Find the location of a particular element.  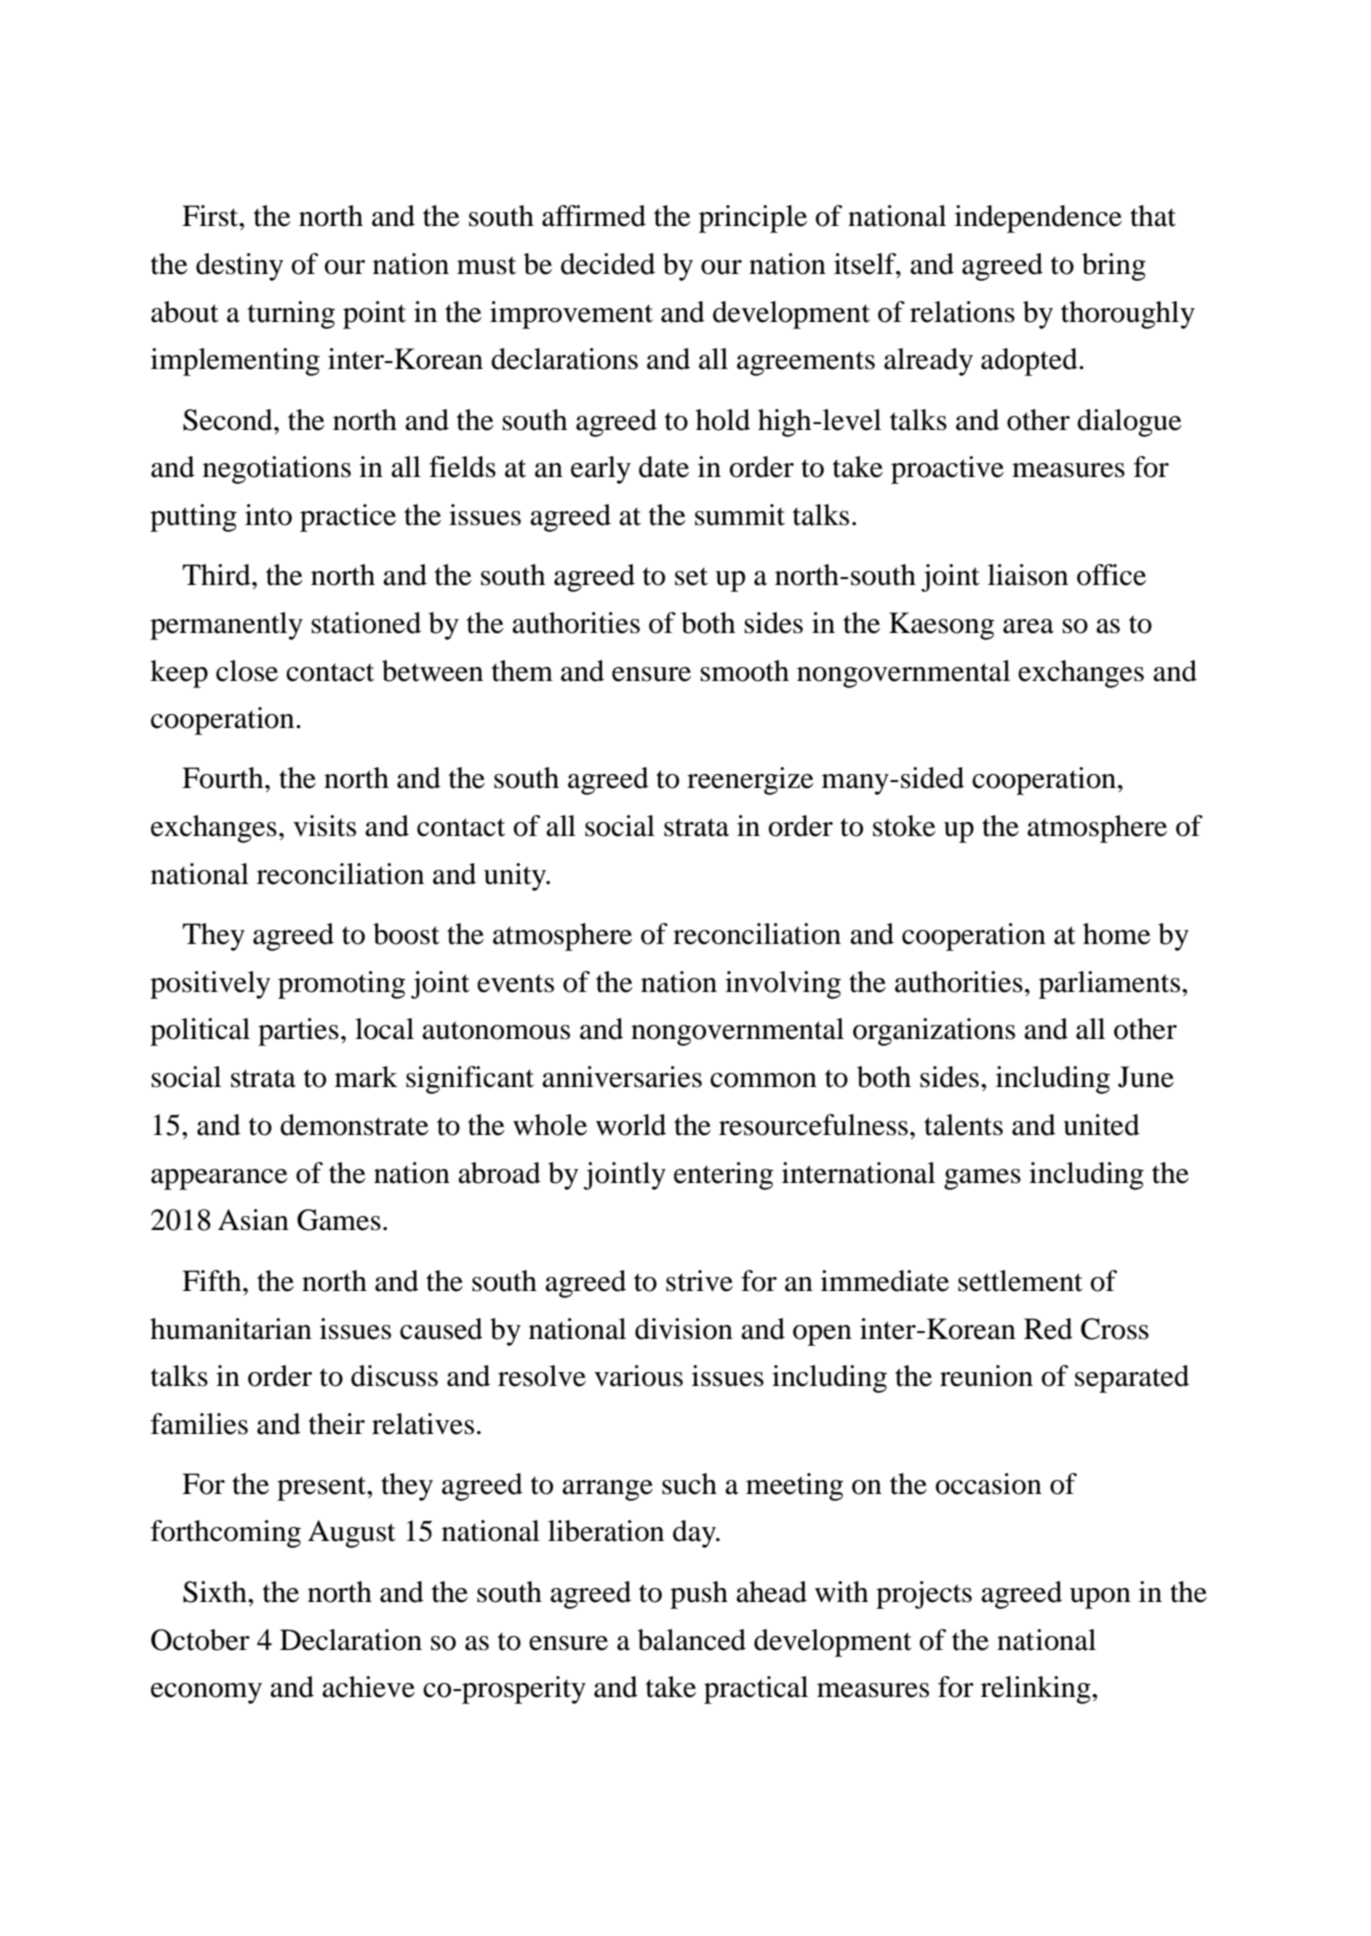

area is located at coordinates (1028, 626).
